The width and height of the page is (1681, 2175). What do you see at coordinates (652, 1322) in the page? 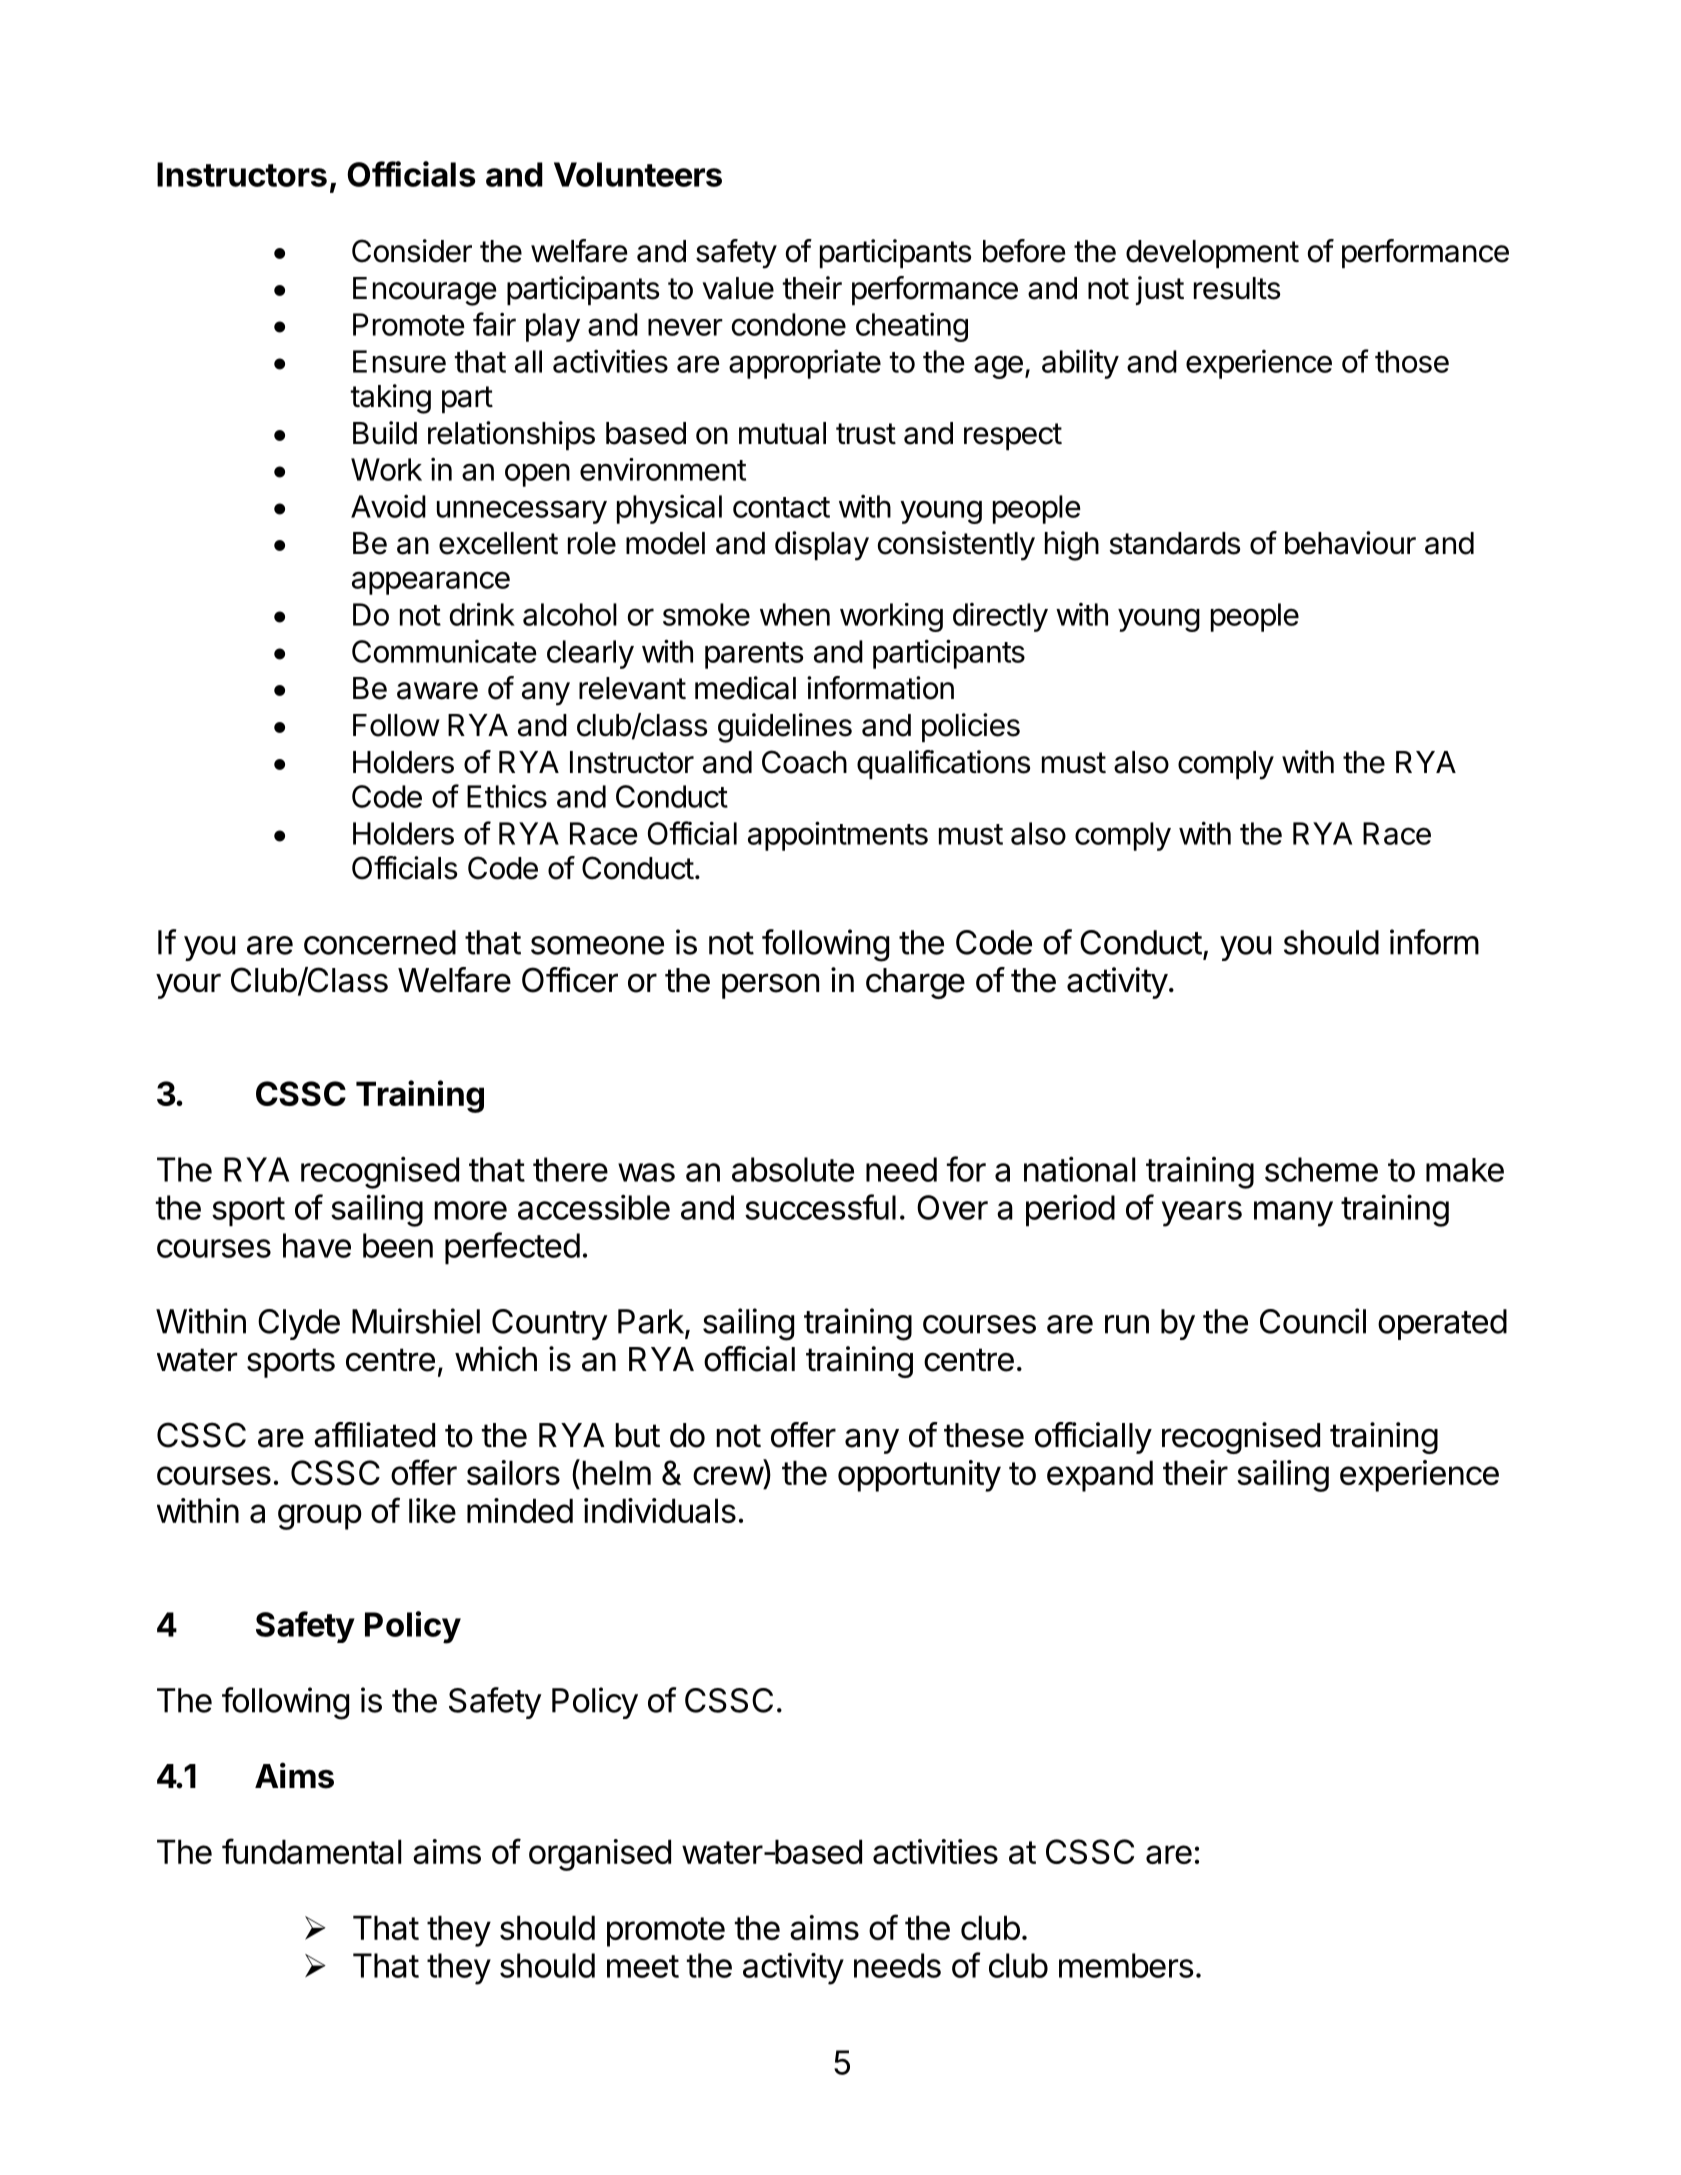
I see `Park` at bounding box center [652, 1322].
